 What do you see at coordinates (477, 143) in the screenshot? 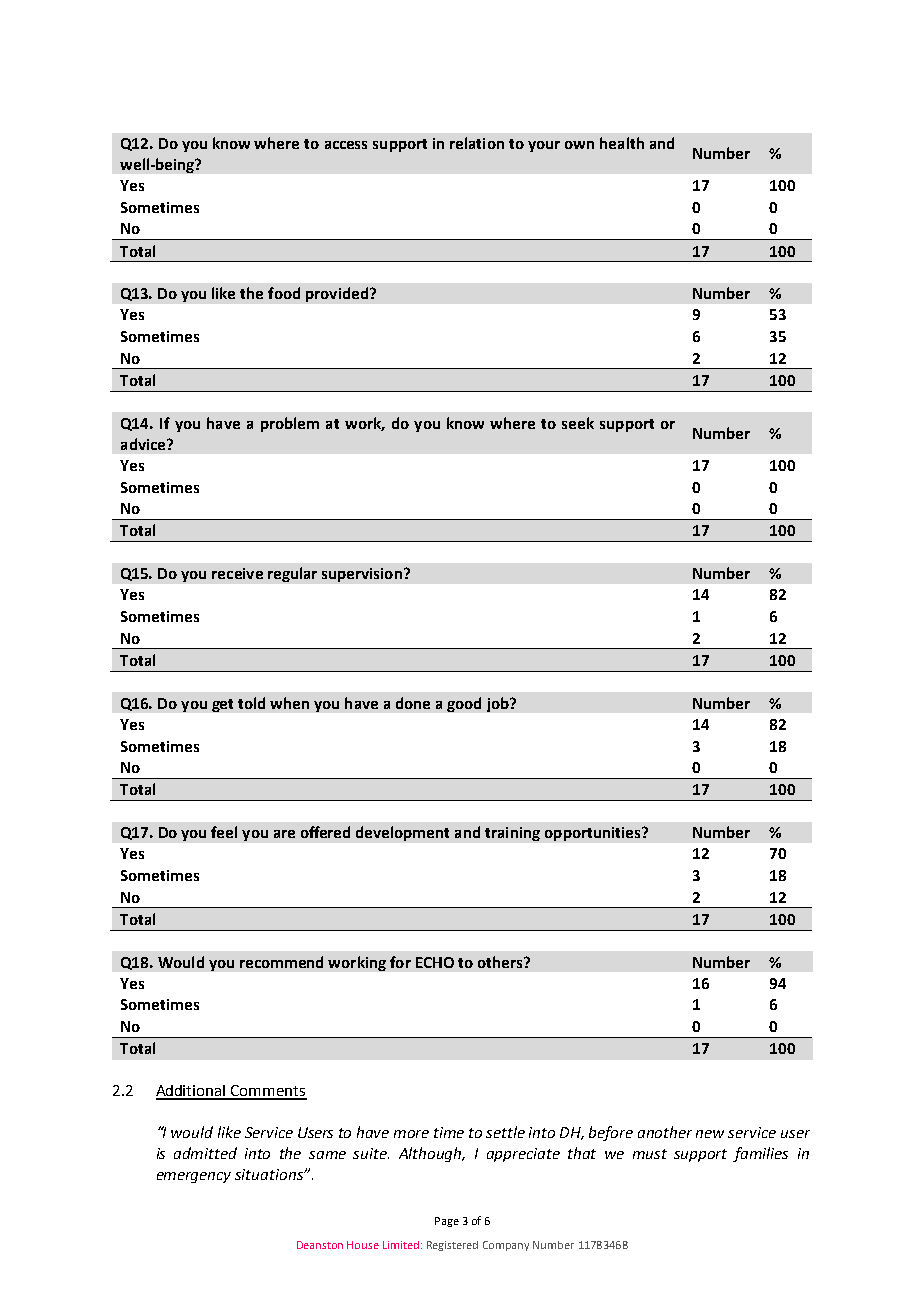
I see `relation` at bounding box center [477, 143].
